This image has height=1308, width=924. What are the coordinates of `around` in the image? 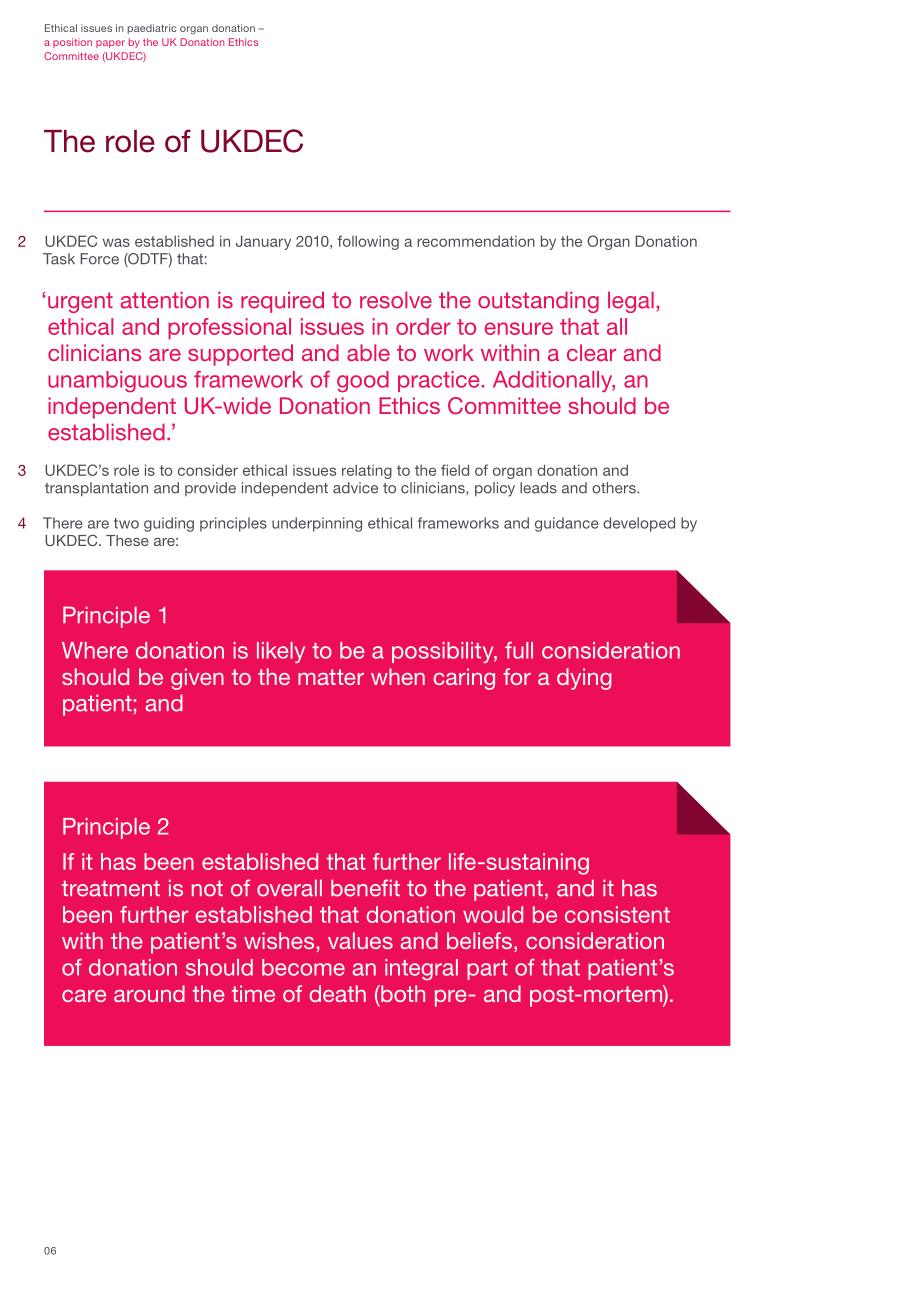 It's located at (149, 993).
